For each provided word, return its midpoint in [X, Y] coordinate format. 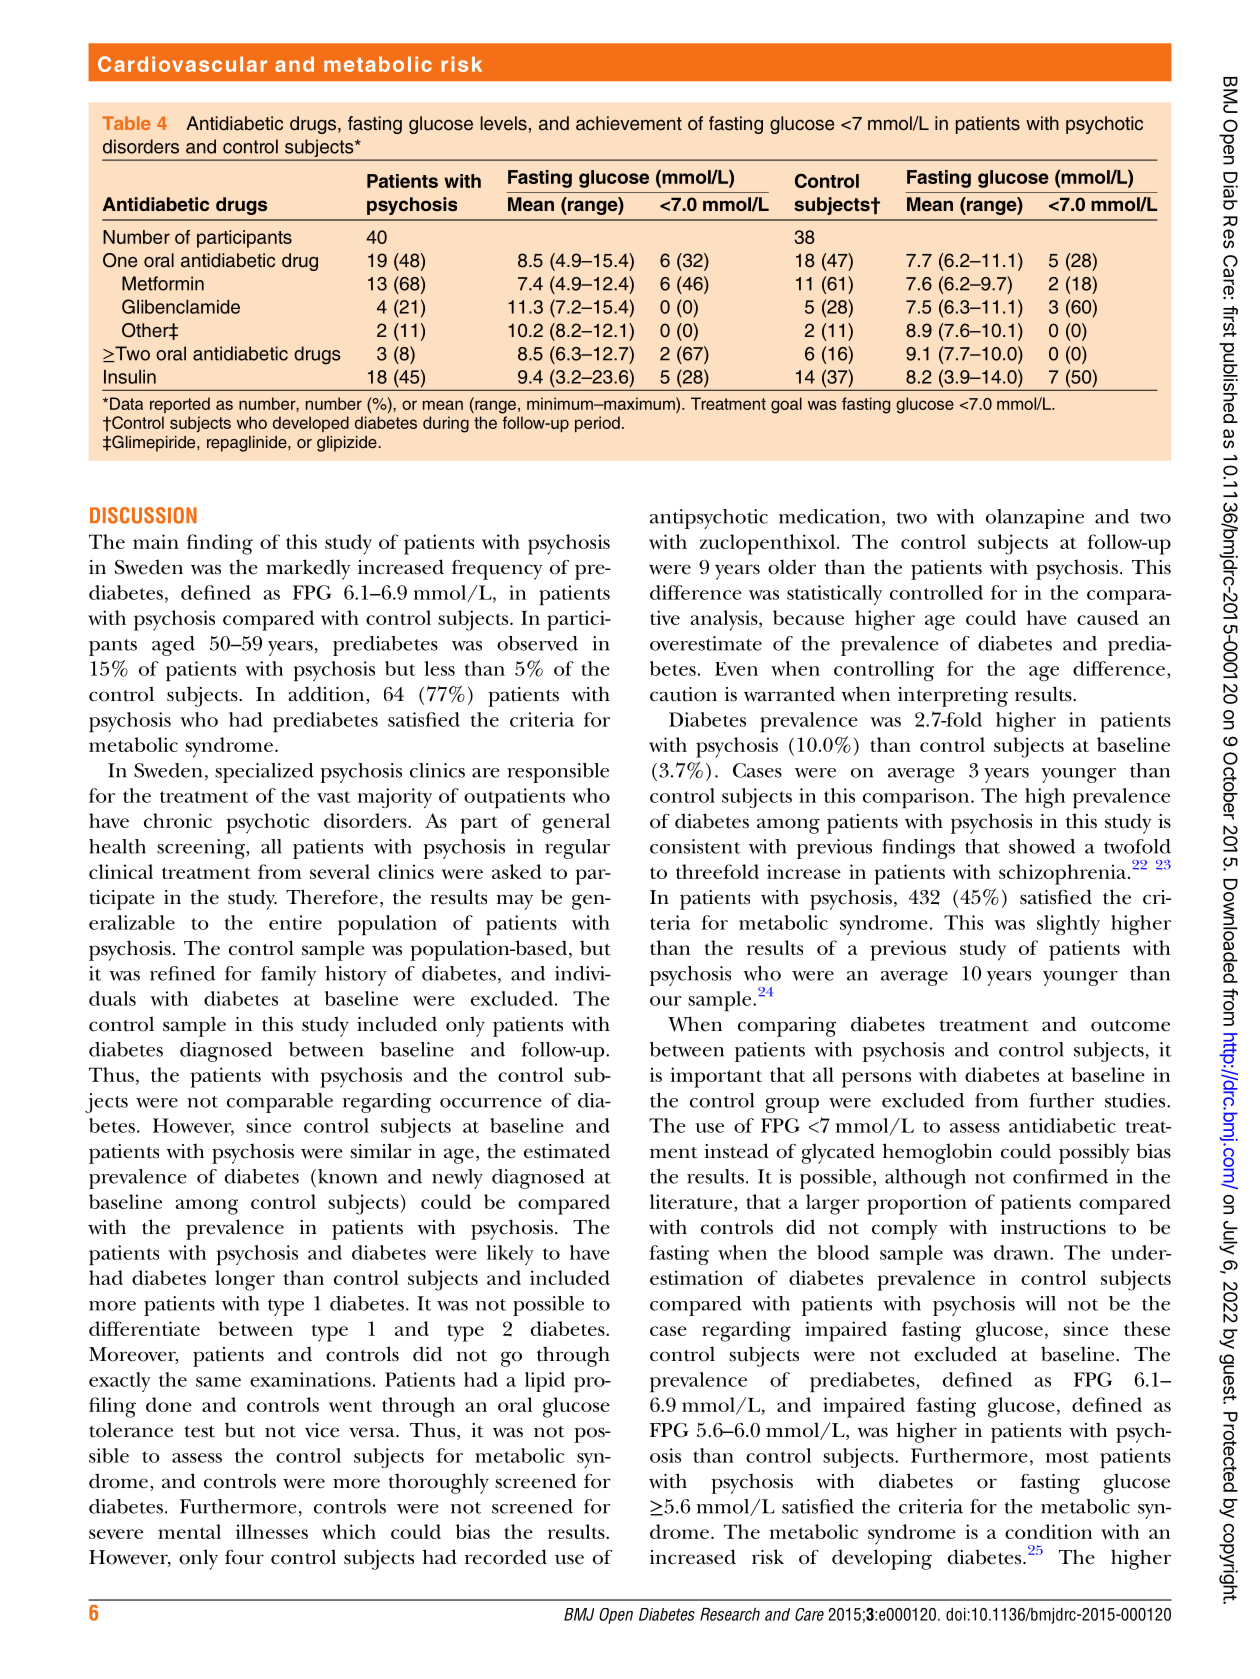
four [244, 1557]
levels [504, 123]
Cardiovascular [182, 64]
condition [1048, 1531]
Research [730, 1614]
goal [786, 405]
